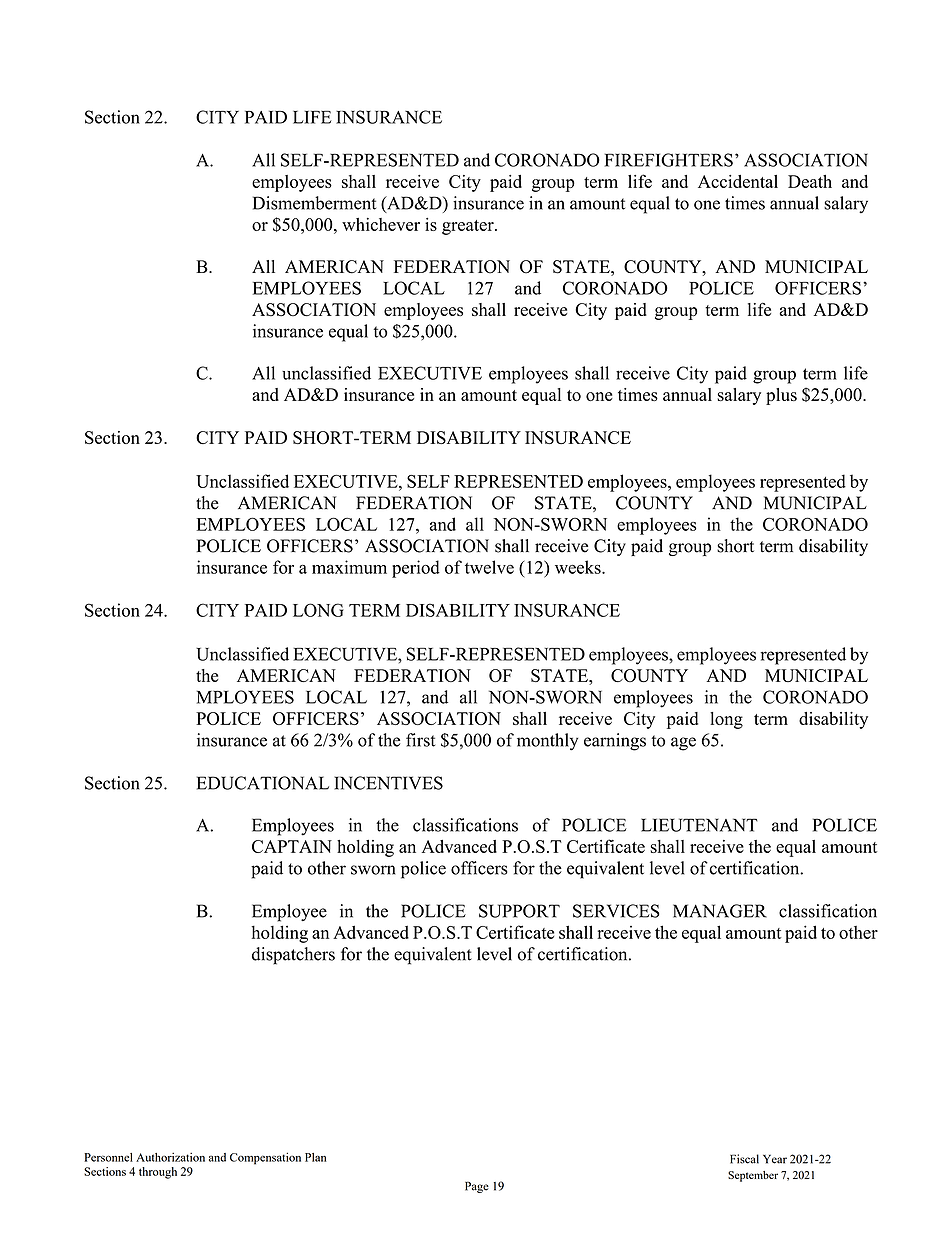 This image has width=952, height=1233. Describe the element at coordinates (170, 1157) in the image. I see `Authorization` at that location.
